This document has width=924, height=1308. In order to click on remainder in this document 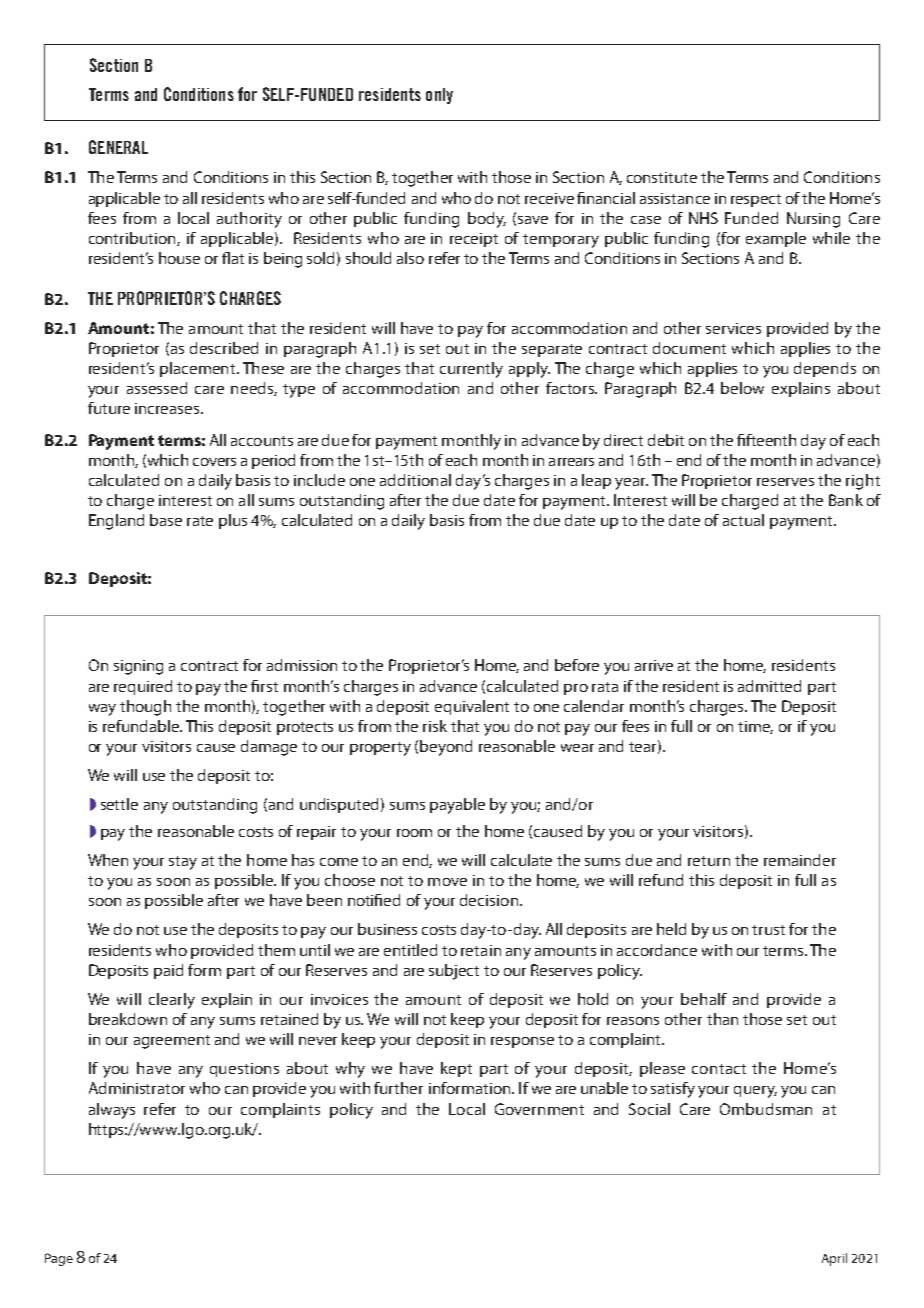, I will do `click(800, 860)`.
